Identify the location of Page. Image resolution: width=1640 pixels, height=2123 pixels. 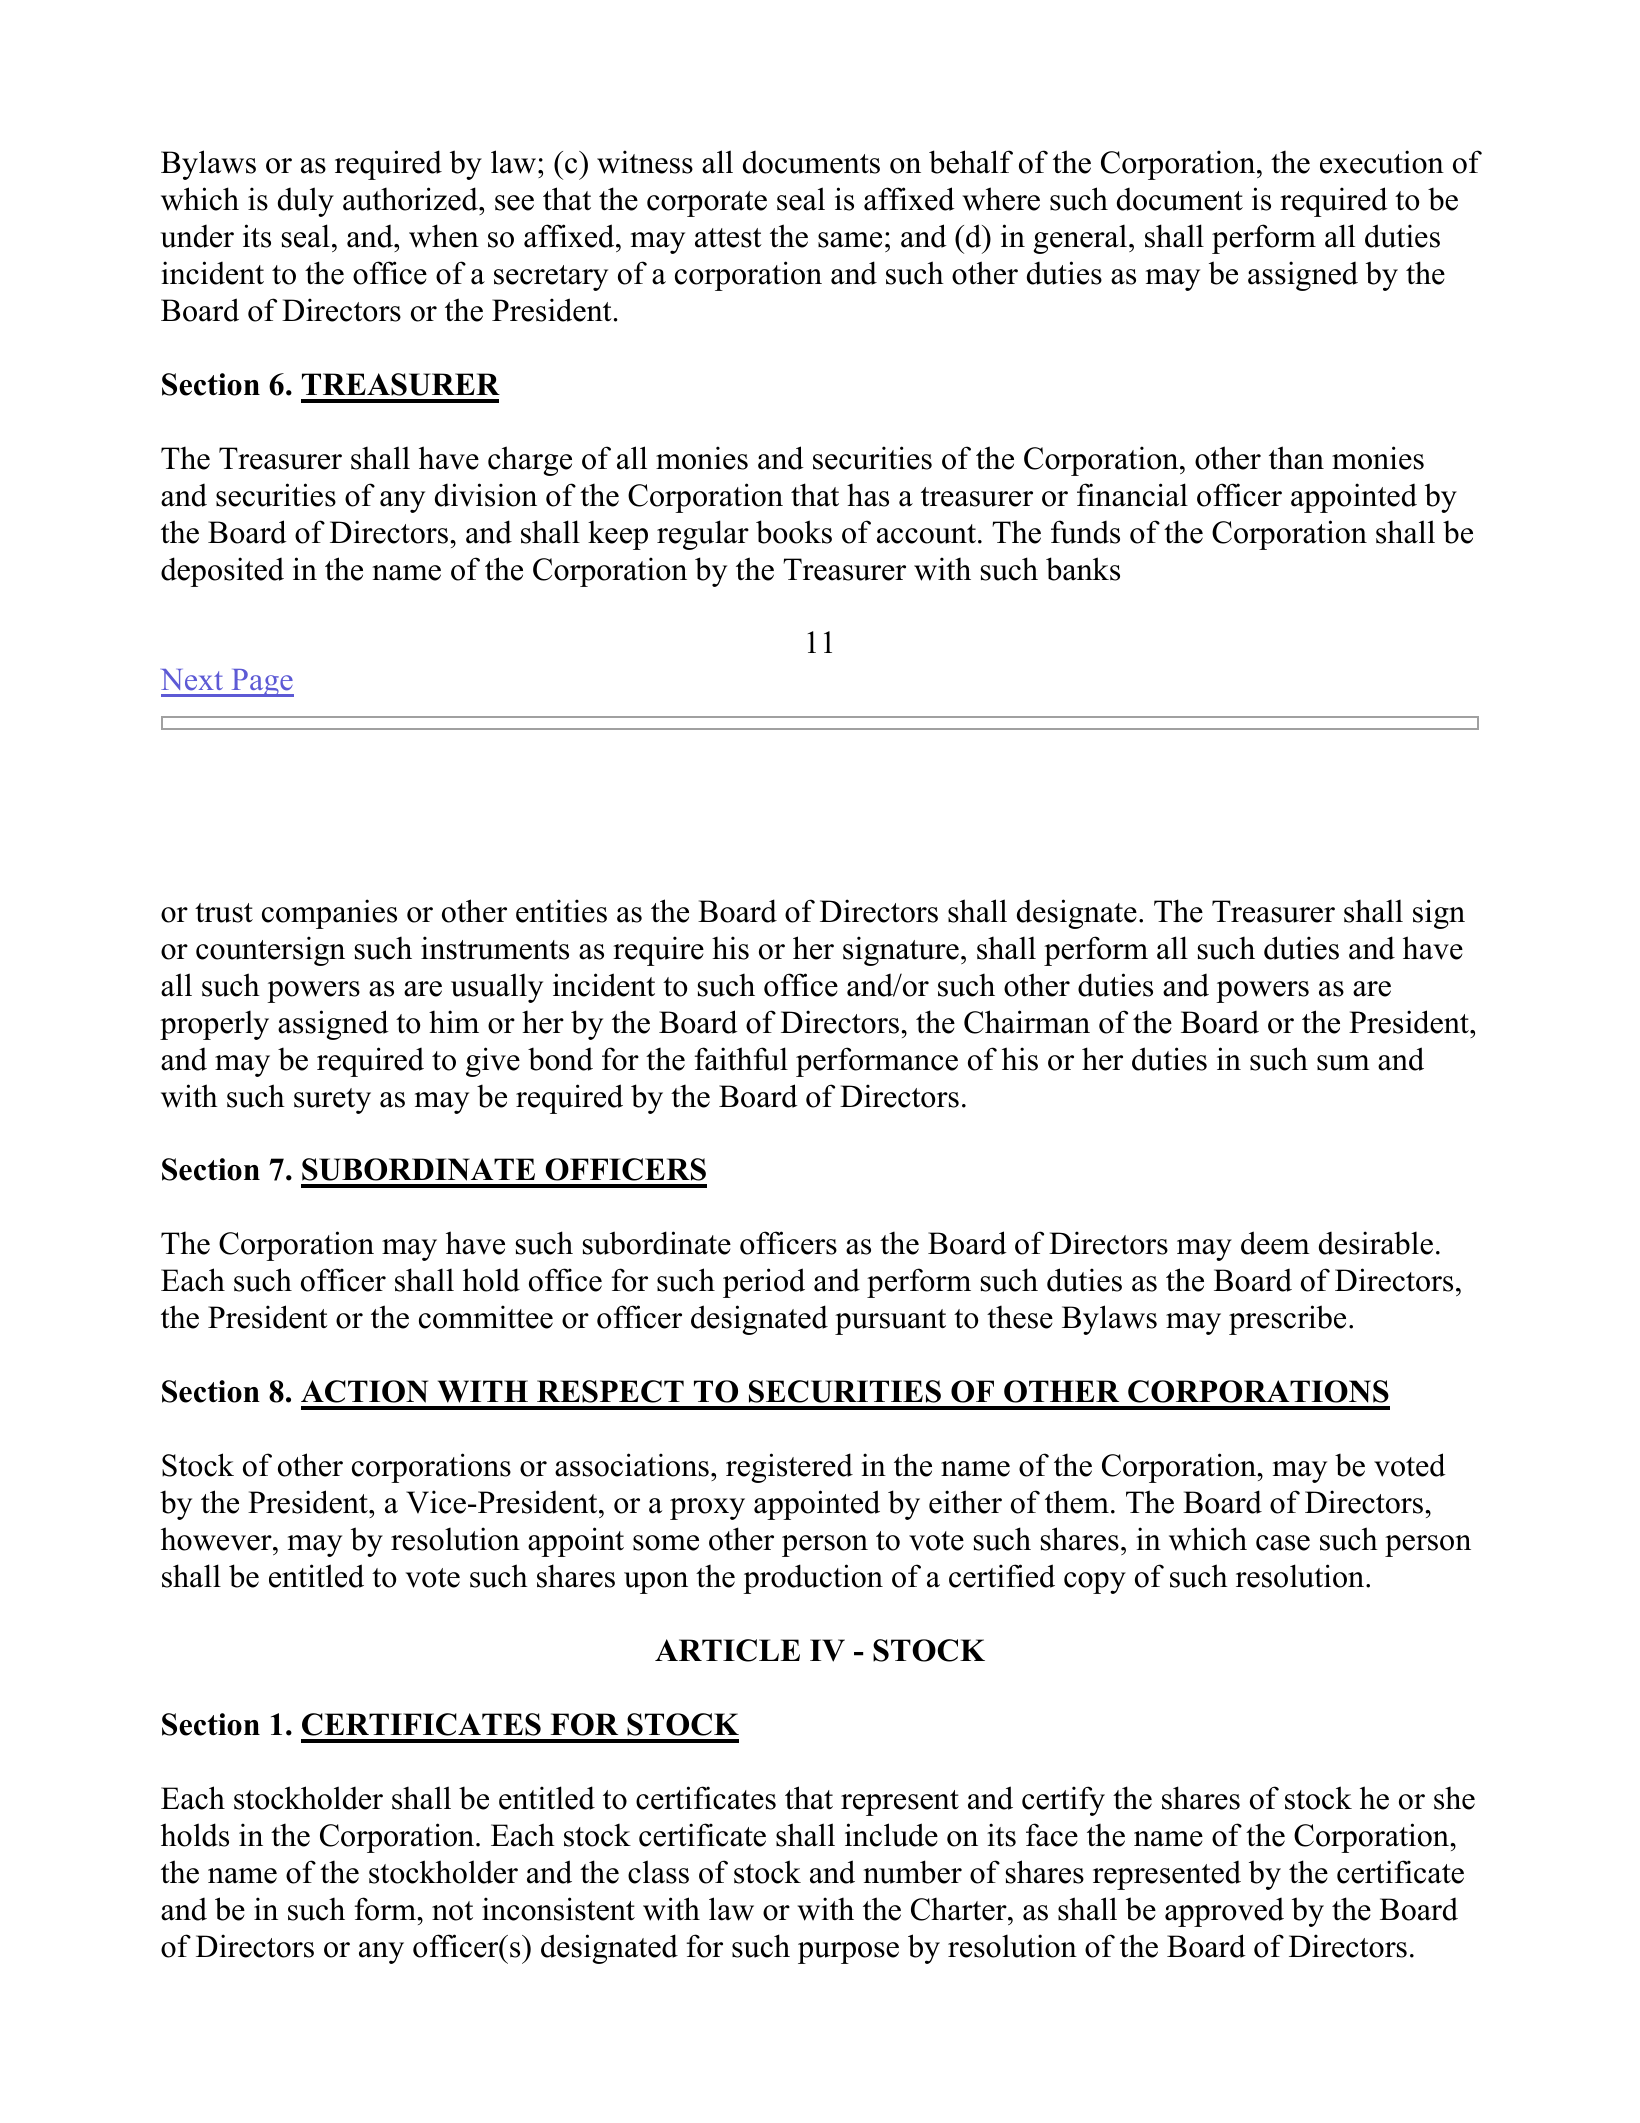
(261, 683).
